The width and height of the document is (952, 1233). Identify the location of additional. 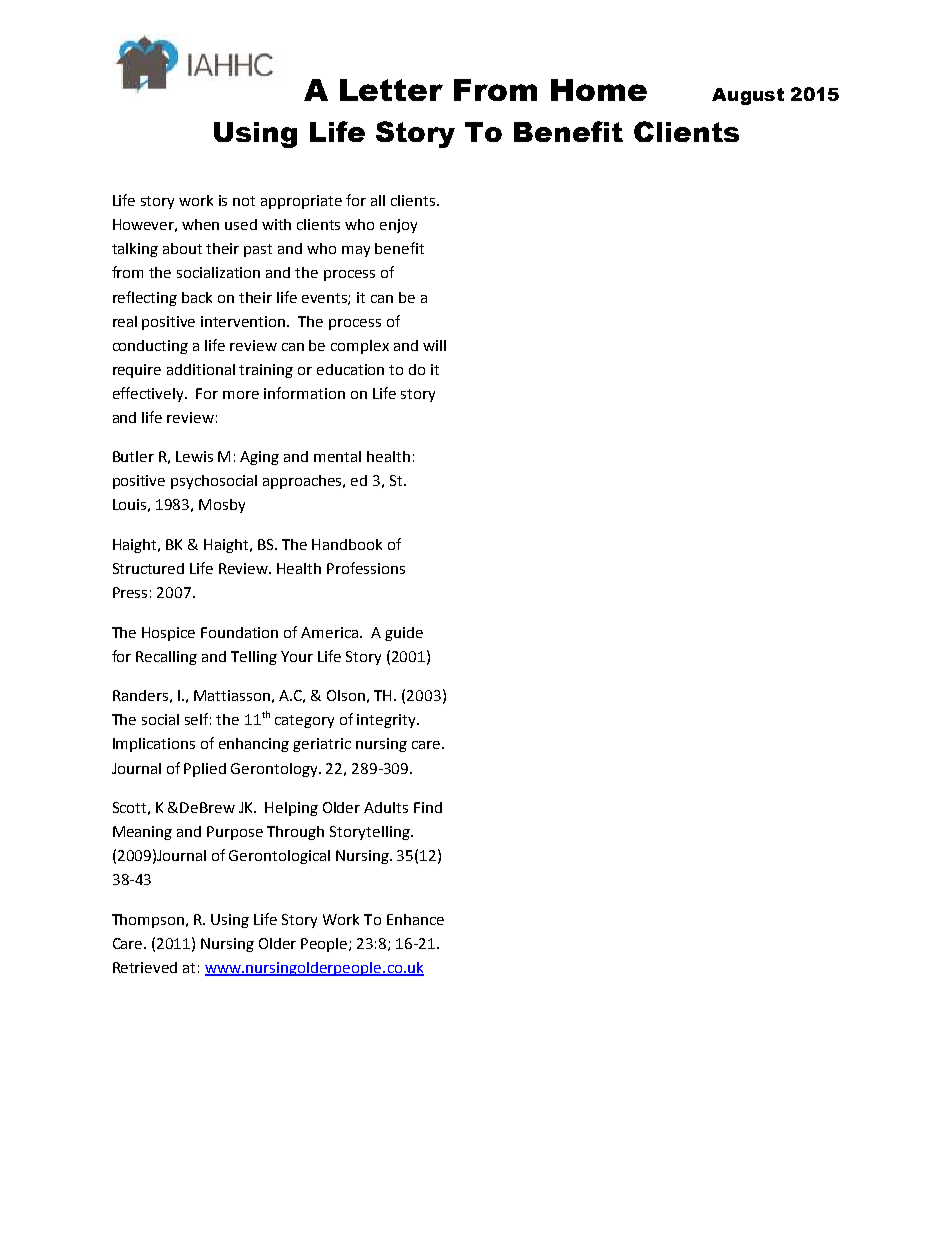
(201, 369).
